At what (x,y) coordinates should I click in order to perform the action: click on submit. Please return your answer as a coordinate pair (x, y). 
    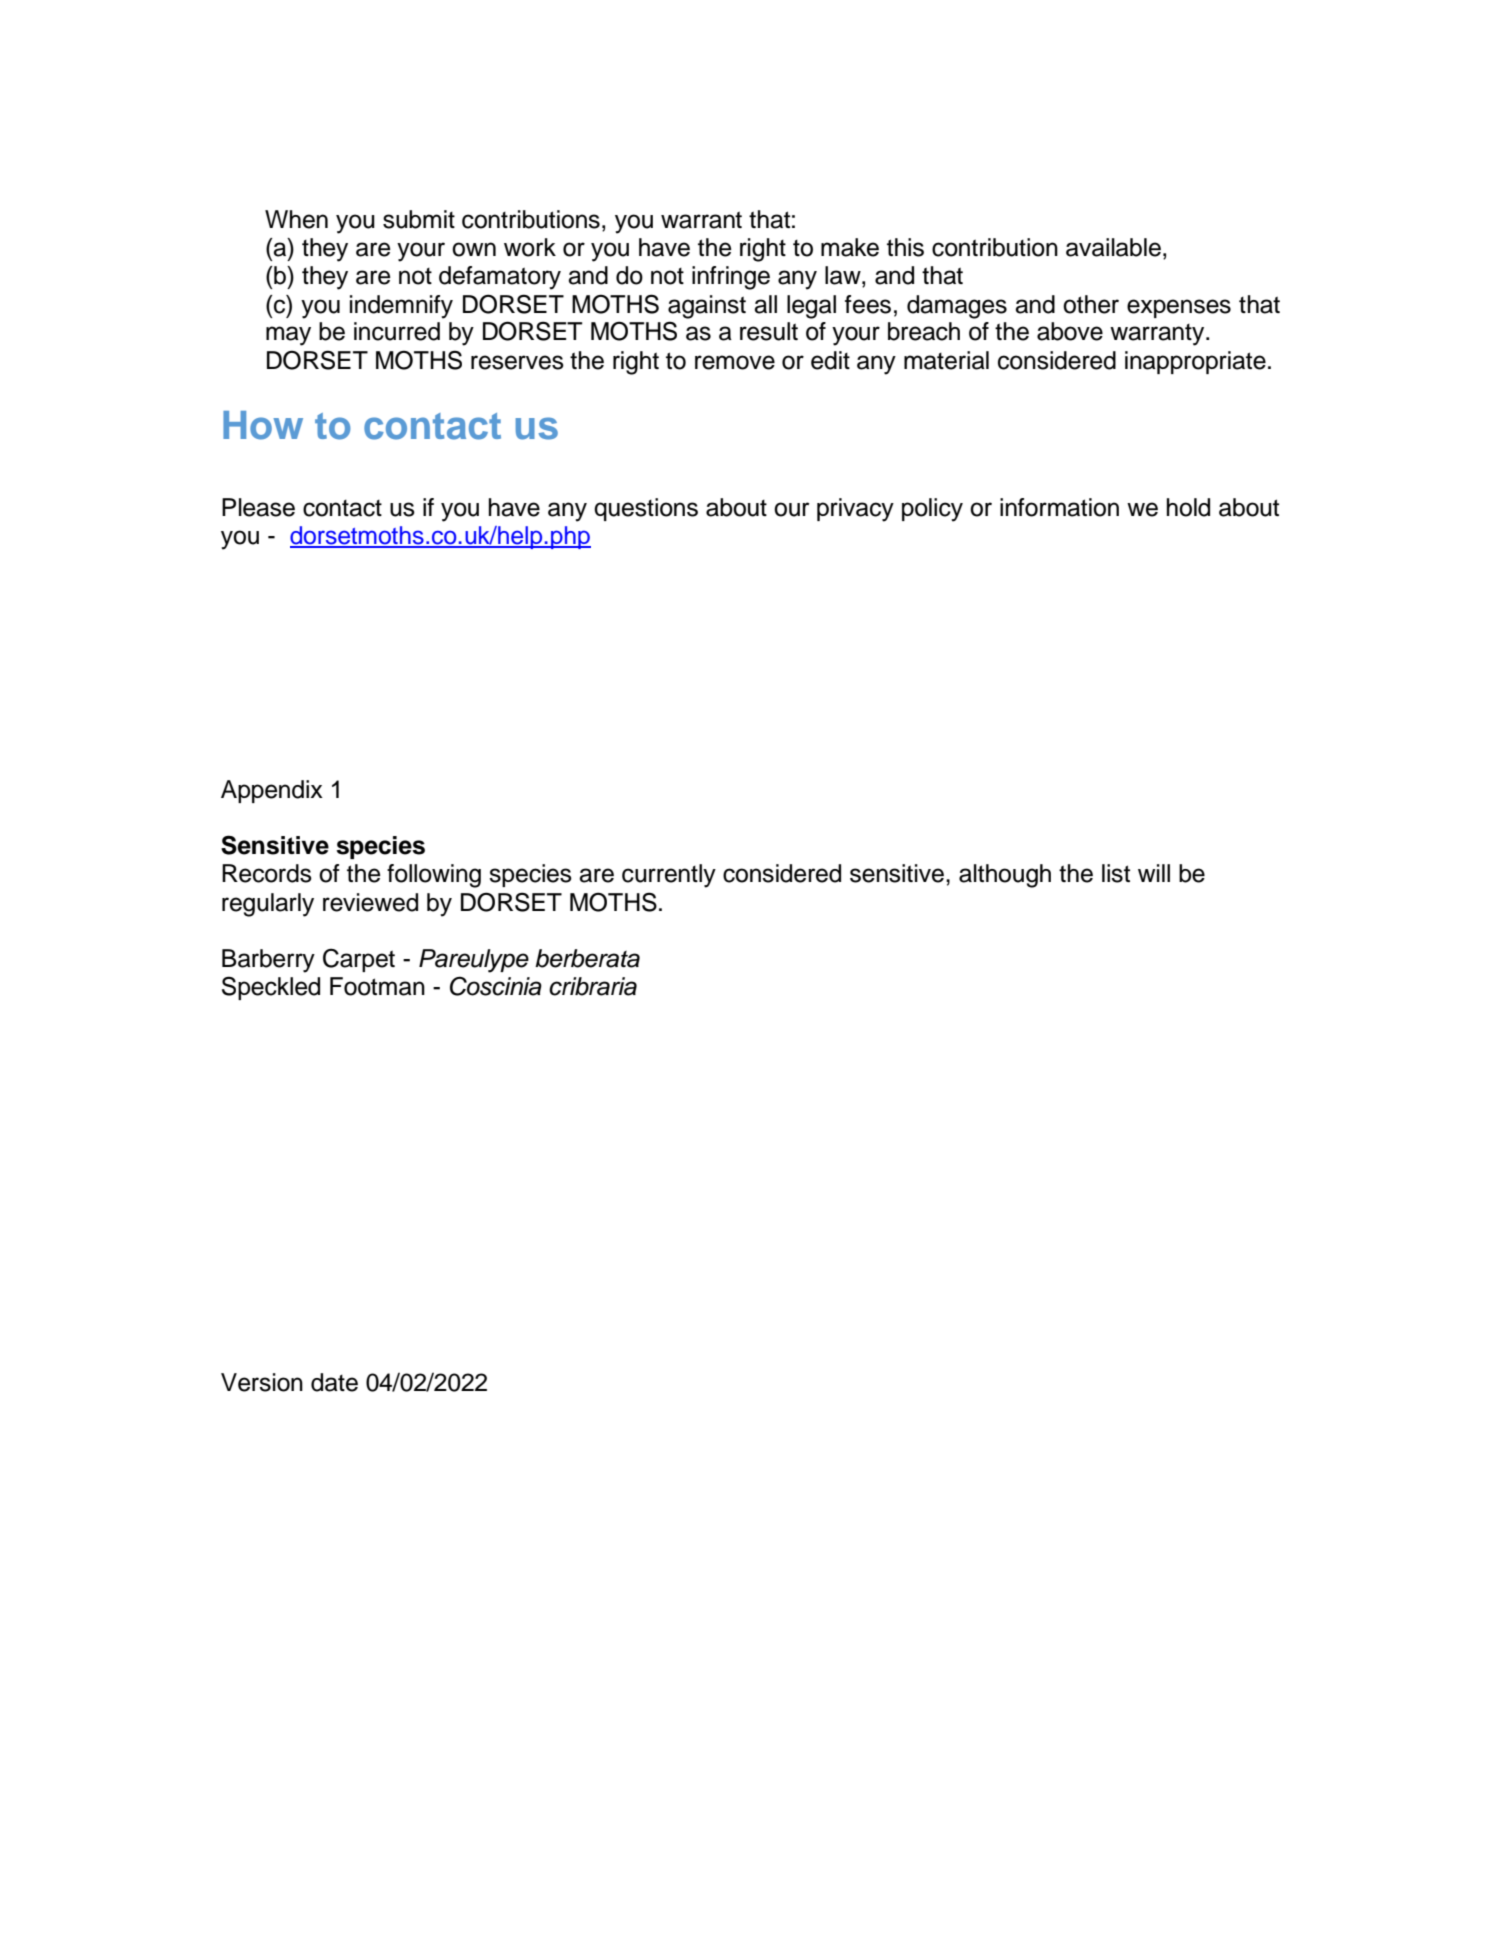
    Looking at the image, I should click on (419, 219).
